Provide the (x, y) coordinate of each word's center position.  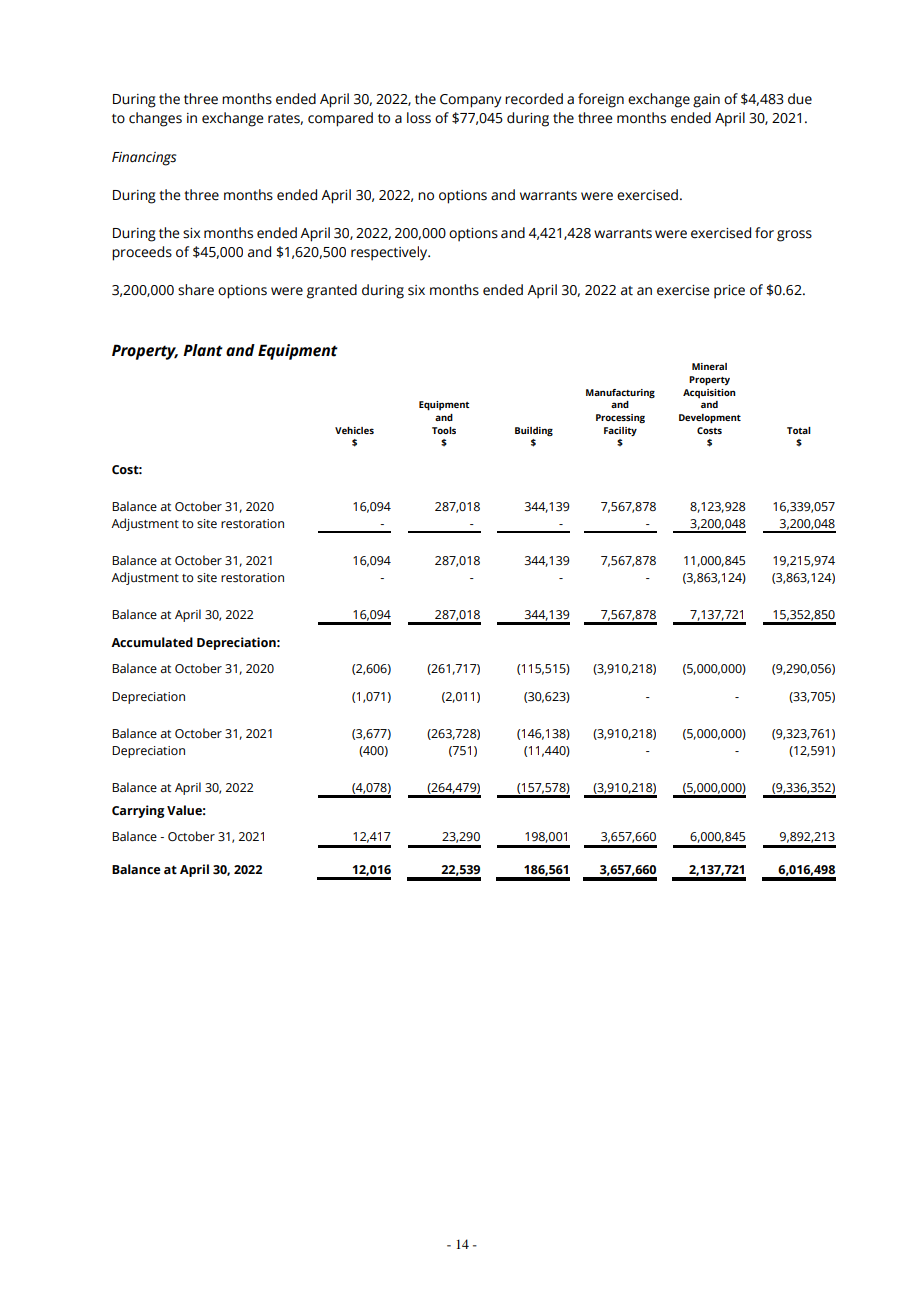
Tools (444, 430)
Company (470, 101)
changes (155, 119)
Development (710, 419)
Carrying (138, 811)
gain (706, 101)
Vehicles (354, 430)
